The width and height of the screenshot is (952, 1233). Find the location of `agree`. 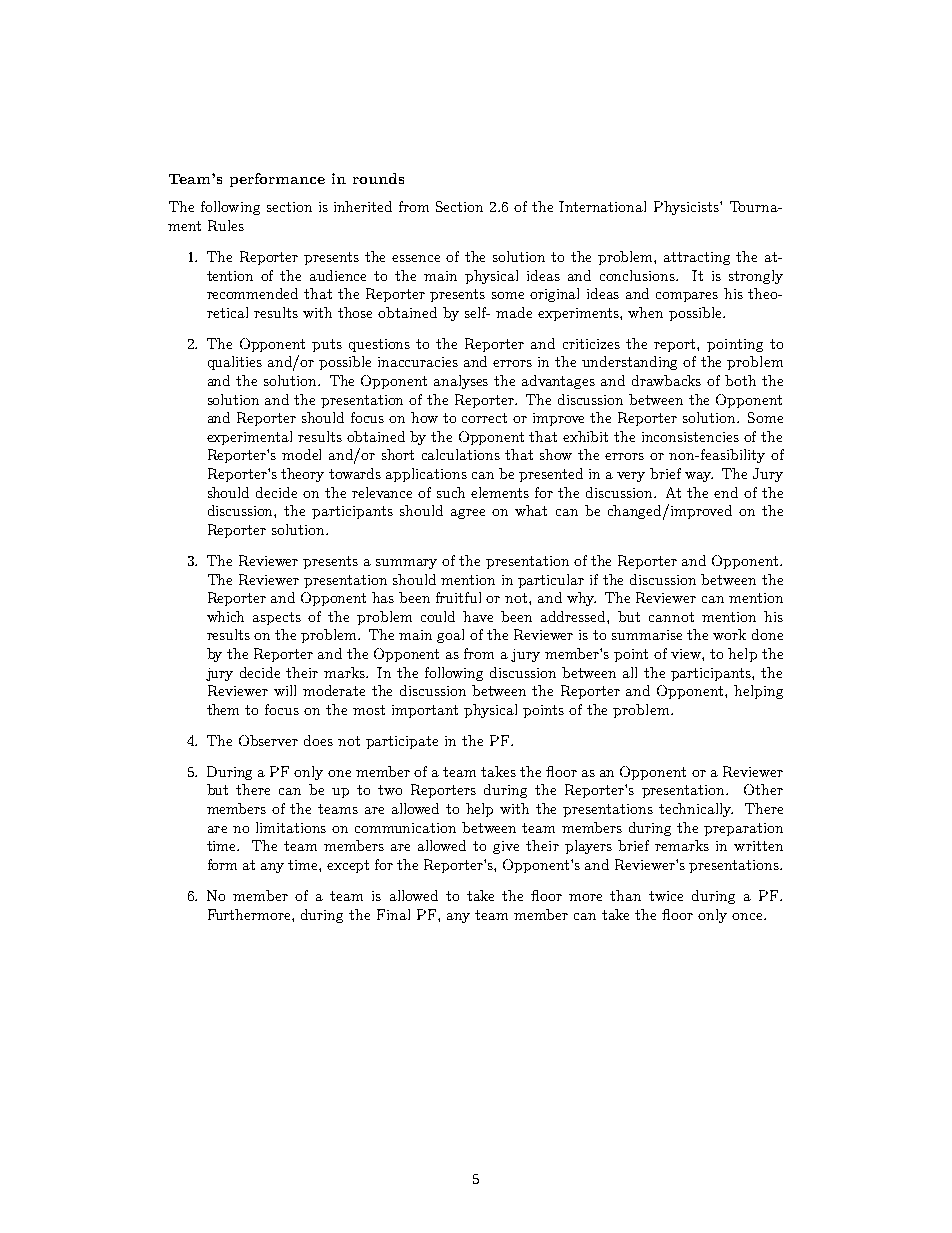

agree is located at coordinates (468, 514).
